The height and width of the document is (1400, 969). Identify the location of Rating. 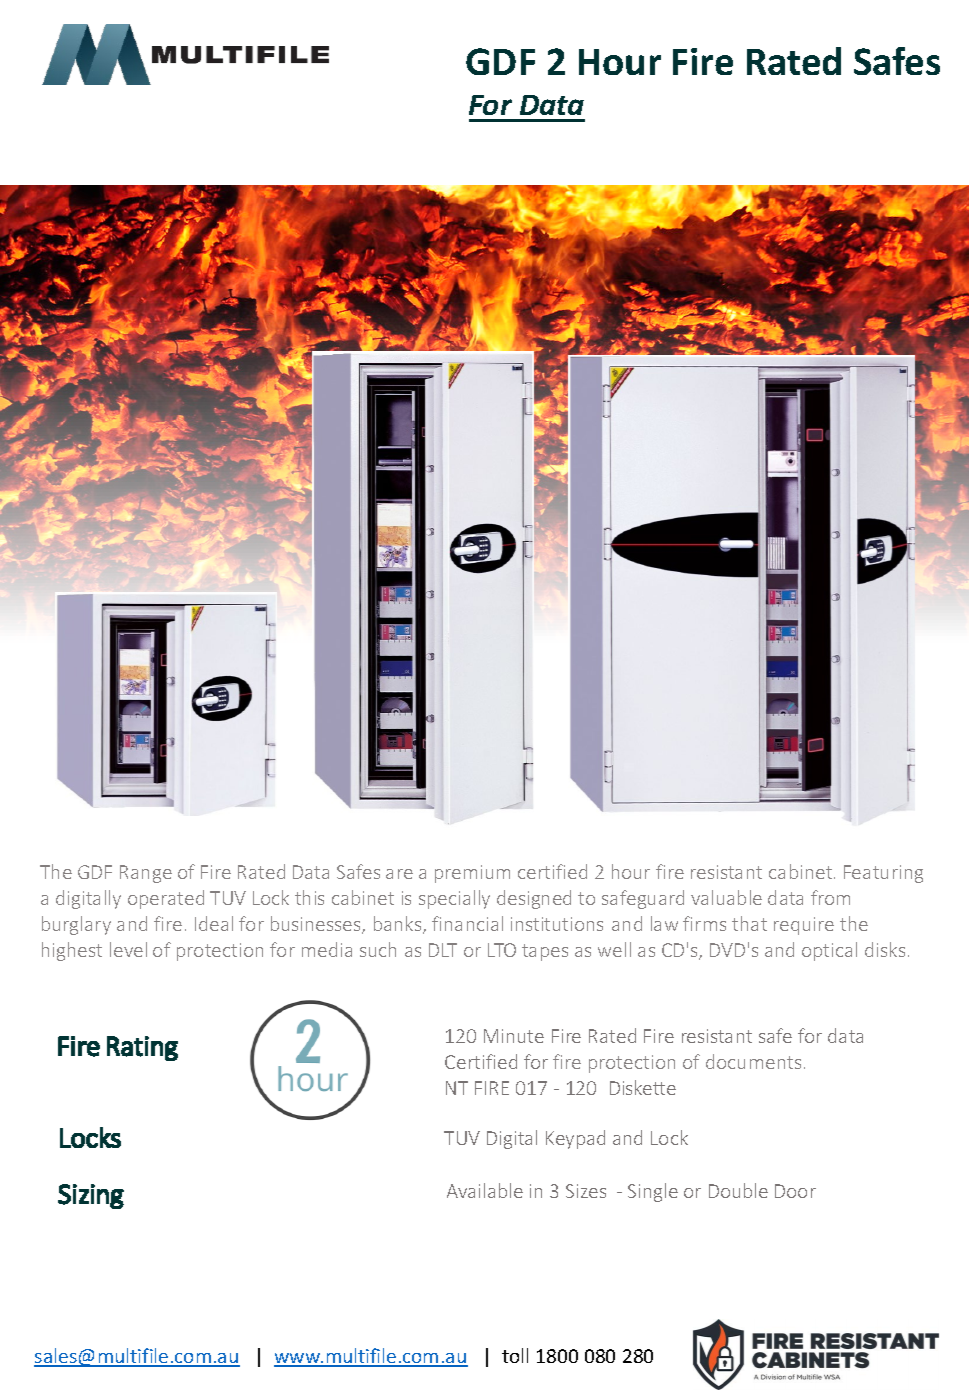
(142, 1048).
